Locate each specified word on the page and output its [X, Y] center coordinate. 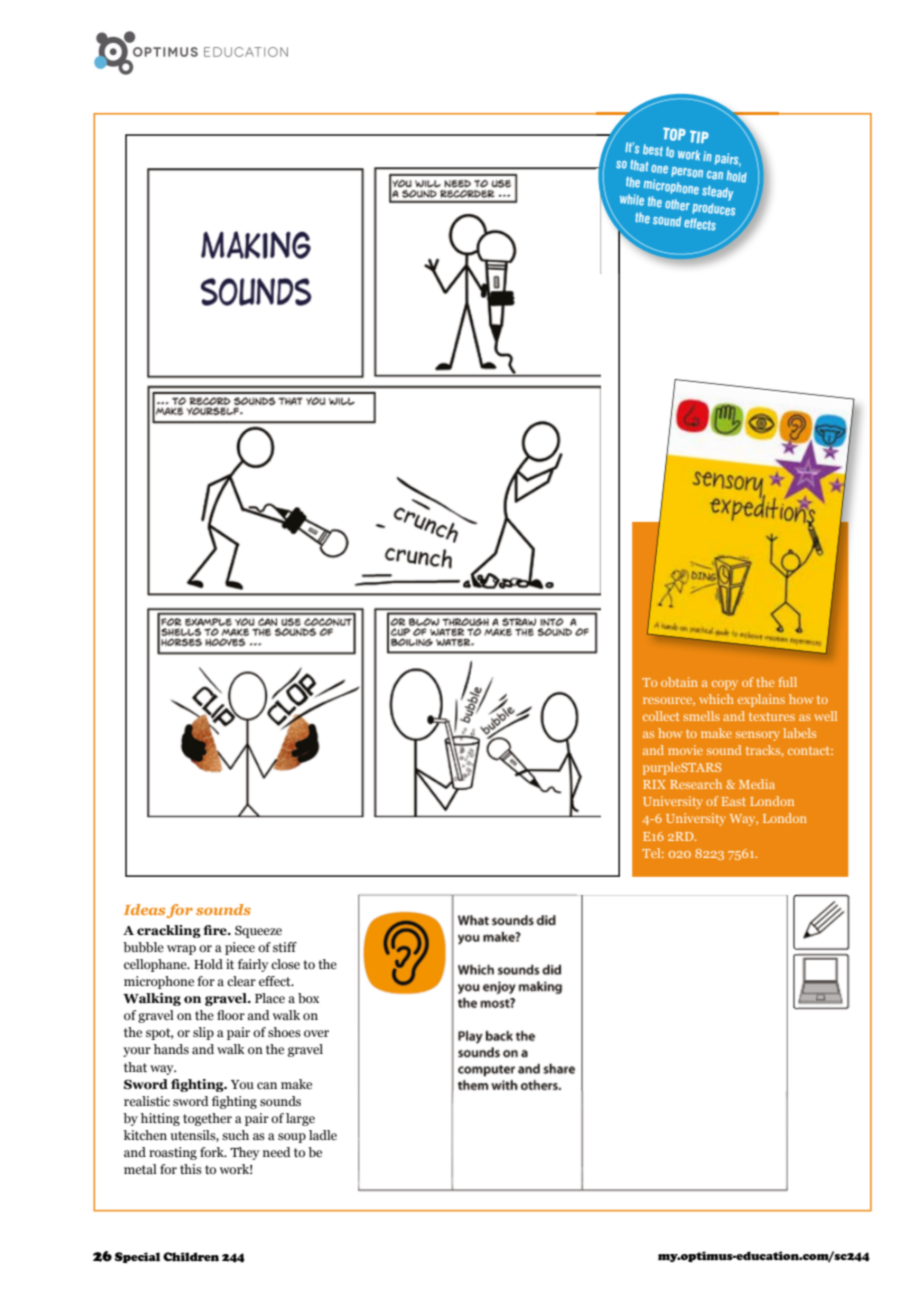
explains [761, 700]
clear [241, 981]
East [734, 801]
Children [191, 1257]
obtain [679, 682]
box [308, 998]
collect [661, 716]
